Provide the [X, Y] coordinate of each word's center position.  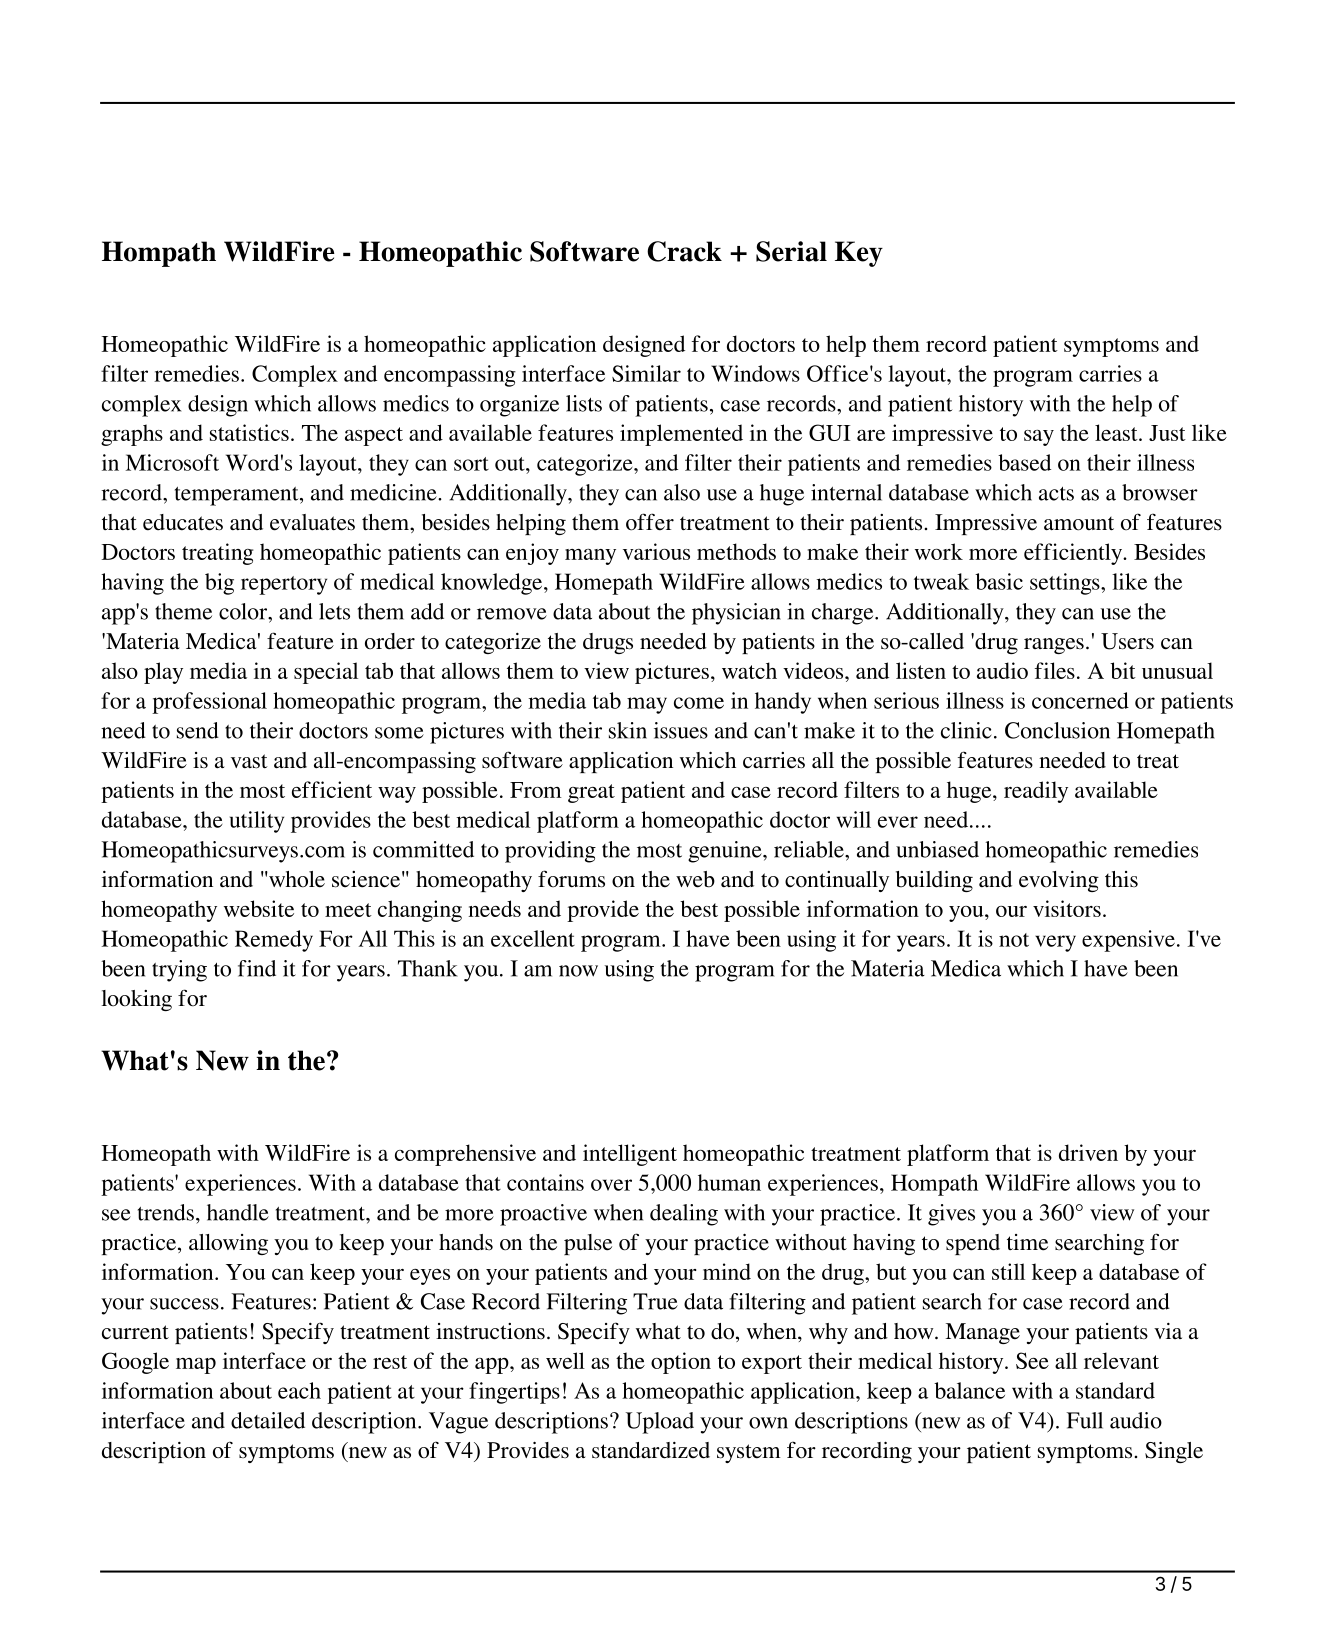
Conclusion [1057, 730]
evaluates [312, 522]
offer [650, 522]
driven [1088, 1152]
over [611, 1185]
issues [681, 730]
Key [859, 254]
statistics [249, 432]
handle [238, 1212]
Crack [684, 251]
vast [249, 761]
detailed [268, 1420]
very [1055, 943]
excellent [533, 938]
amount [1079, 524]
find [257, 968]
